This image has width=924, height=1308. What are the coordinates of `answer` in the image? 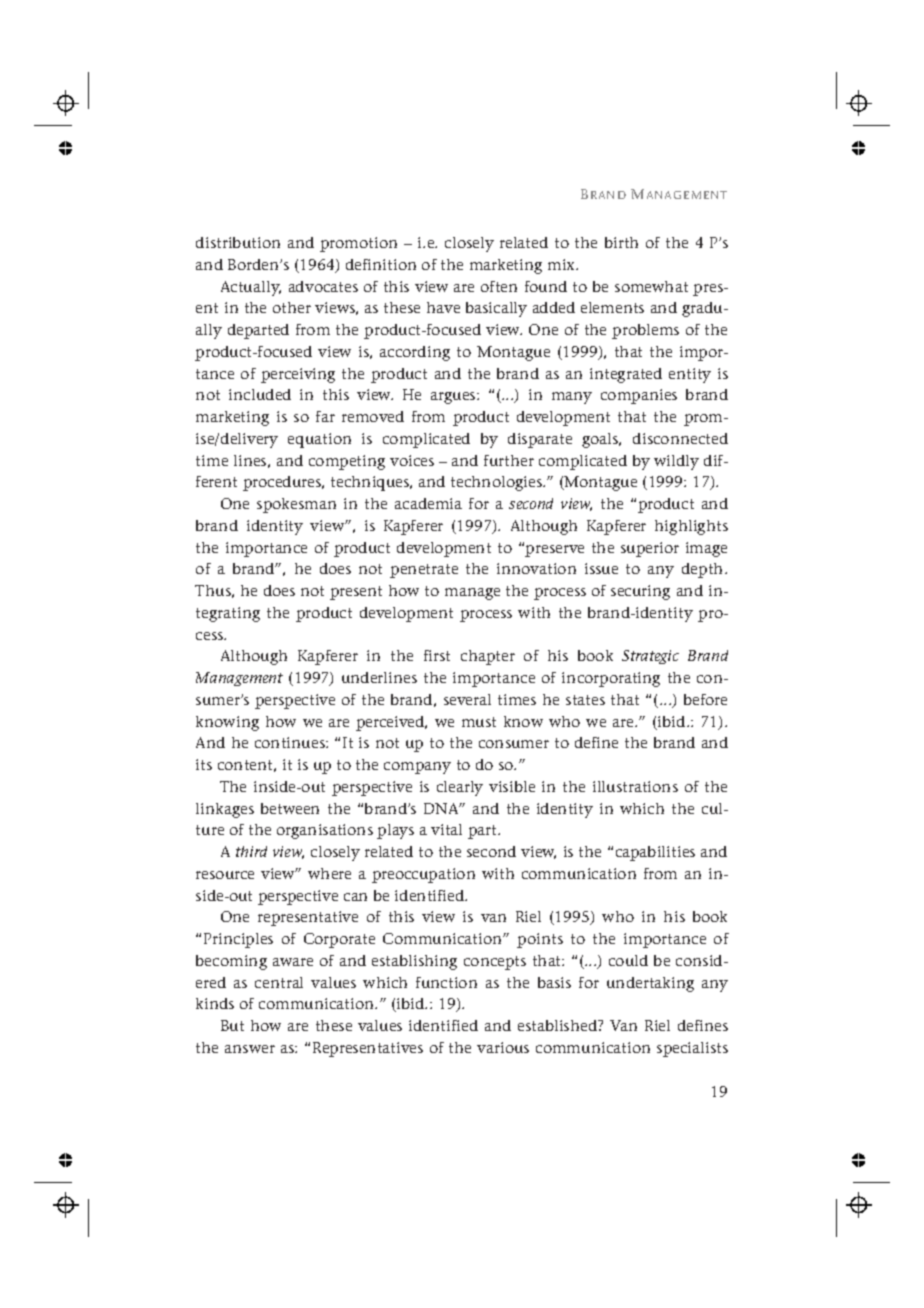 It's located at (250, 1049).
